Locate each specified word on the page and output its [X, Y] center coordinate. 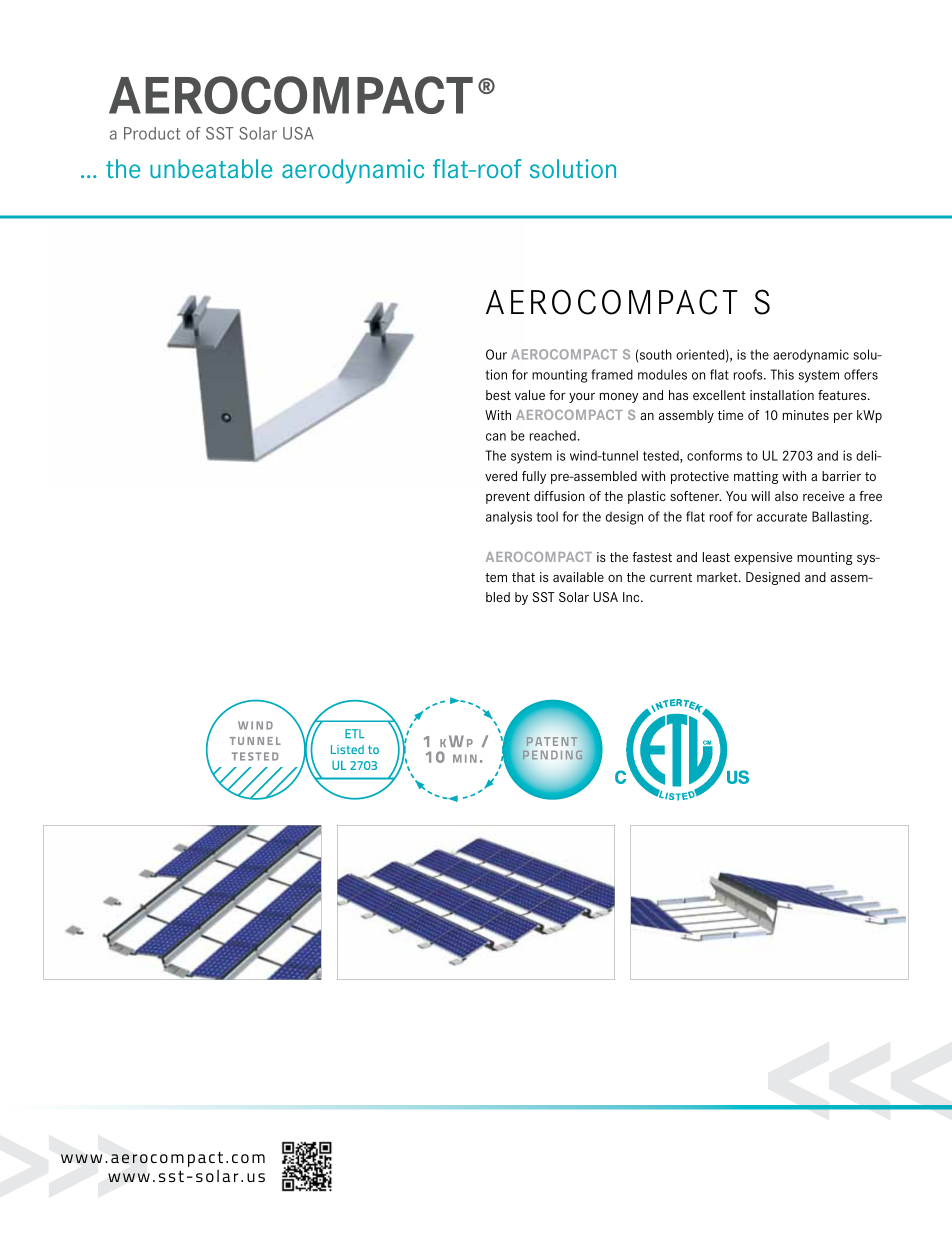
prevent [508, 498]
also [786, 496]
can [496, 437]
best [498, 395]
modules [662, 374]
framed [612, 374]
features [843, 395]
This [782, 374]
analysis [509, 518]
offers [861, 374]
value [530, 395]
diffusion [559, 496]
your [582, 398]
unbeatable [211, 168]
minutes [805, 415]
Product [152, 133]
